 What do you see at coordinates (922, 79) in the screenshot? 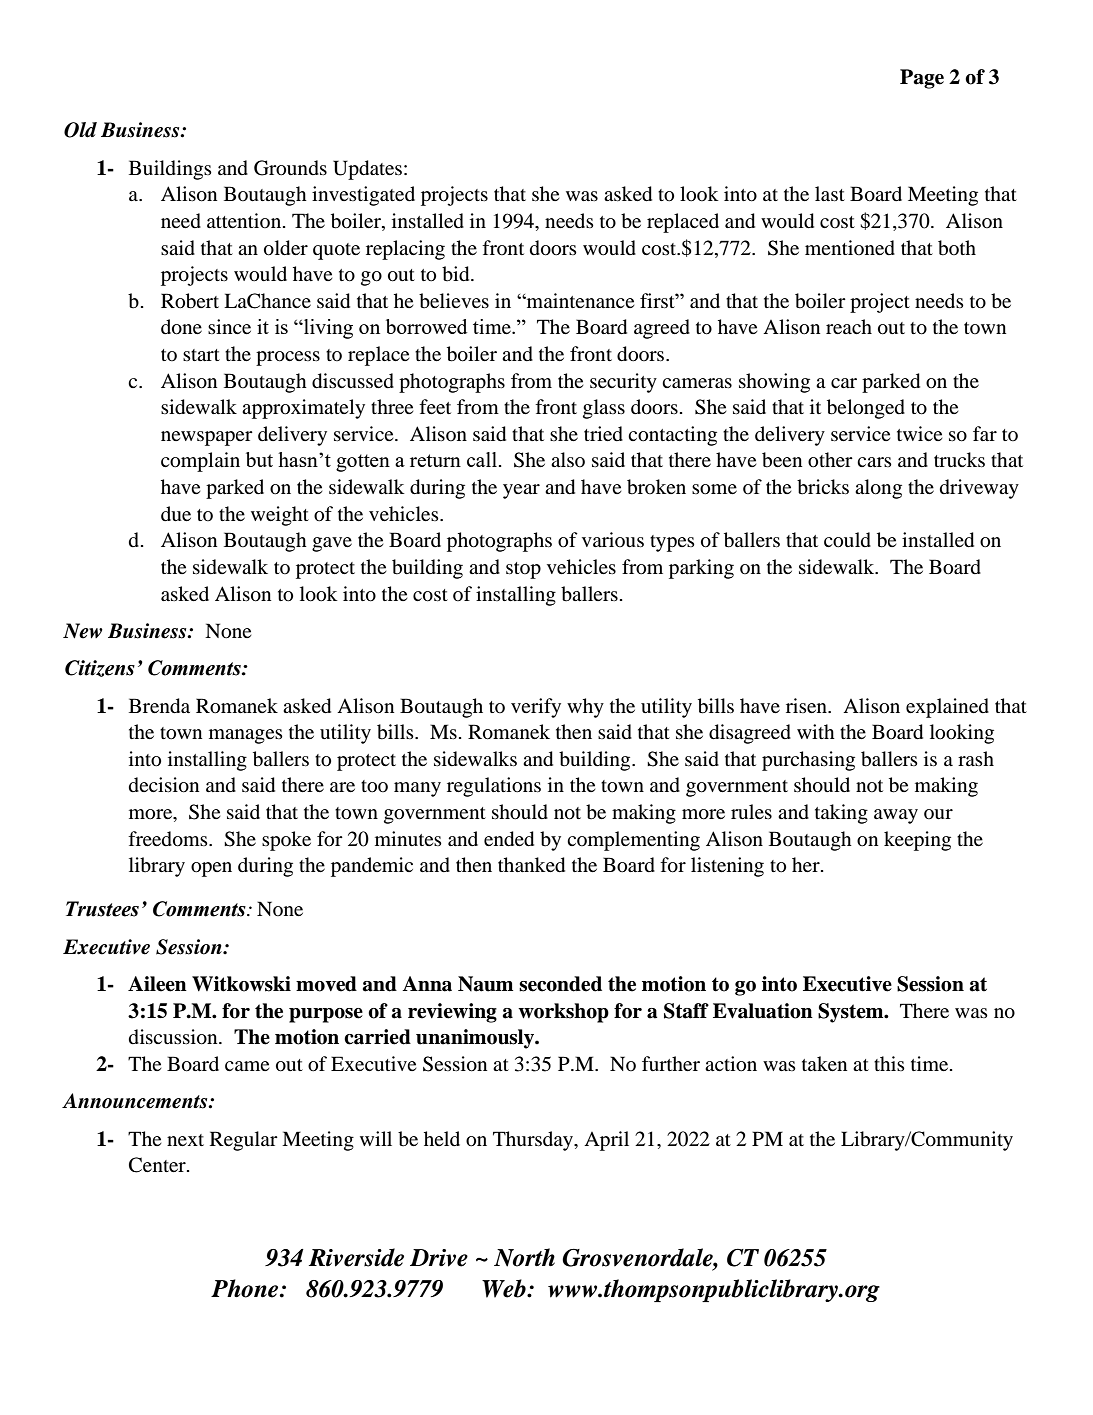
I see `Page` at bounding box center [922, 79].
